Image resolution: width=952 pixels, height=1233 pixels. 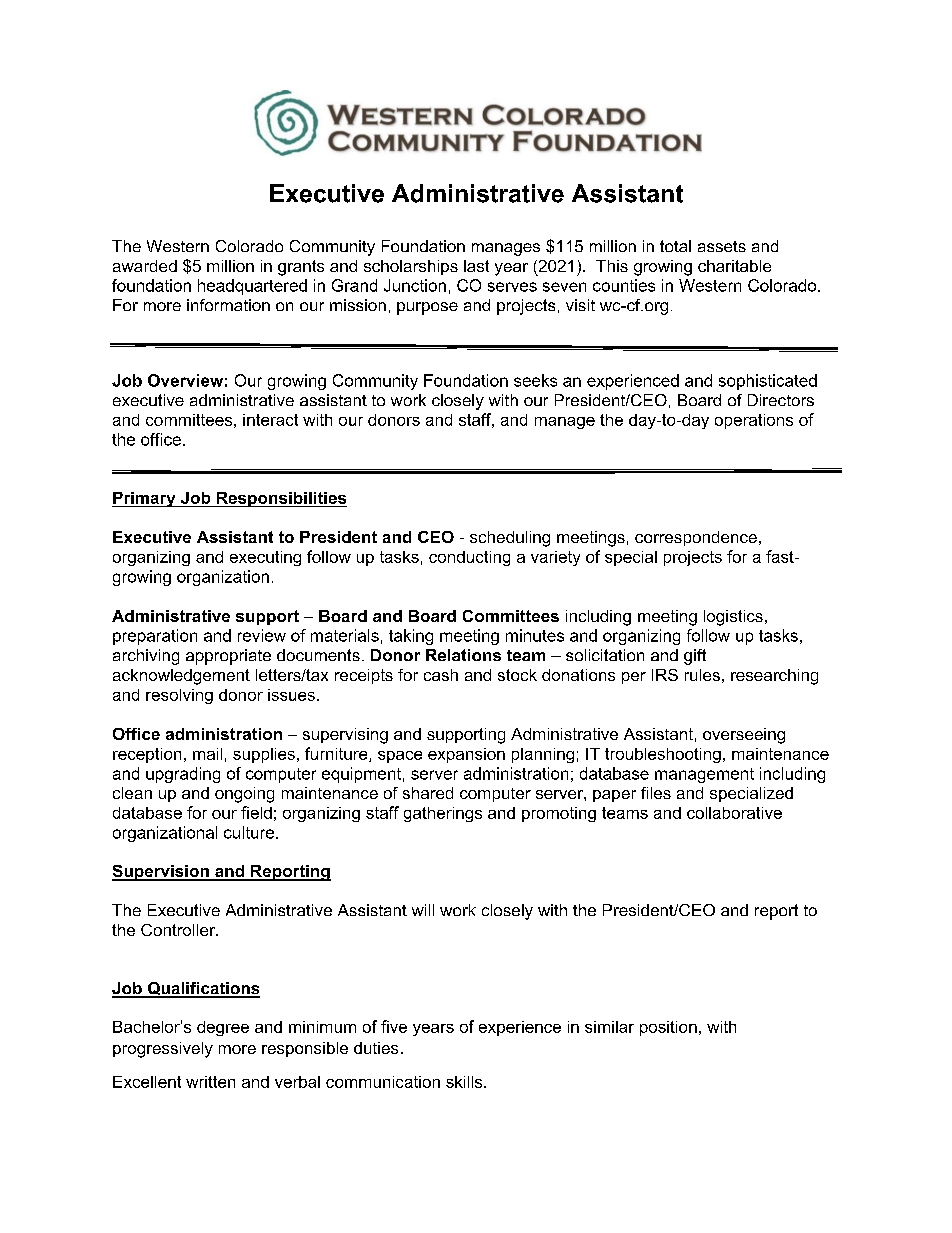 I want to click on collaborative, so click(x=734, y=813).
